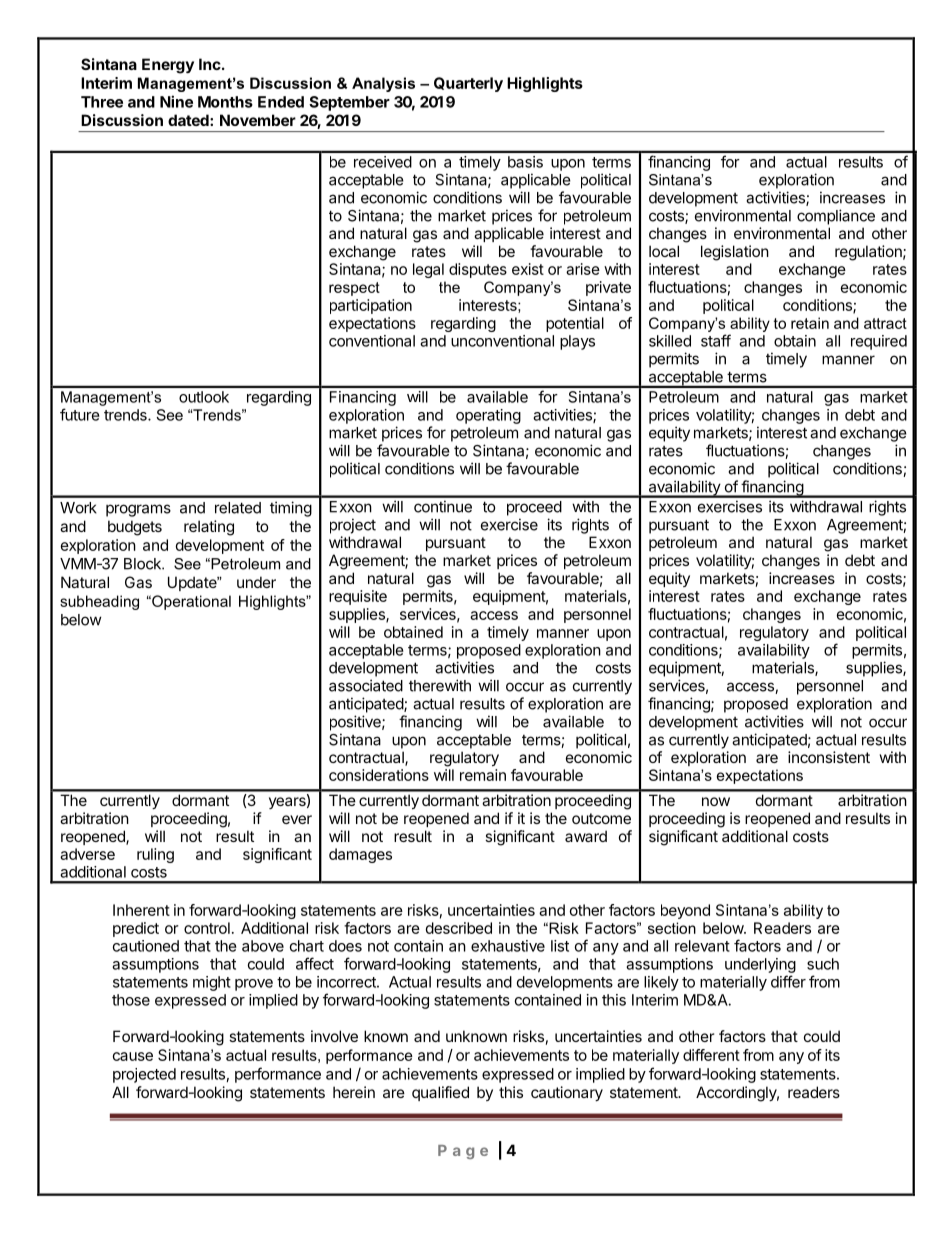  I want to click on inconsistent, so click(829, 757).
